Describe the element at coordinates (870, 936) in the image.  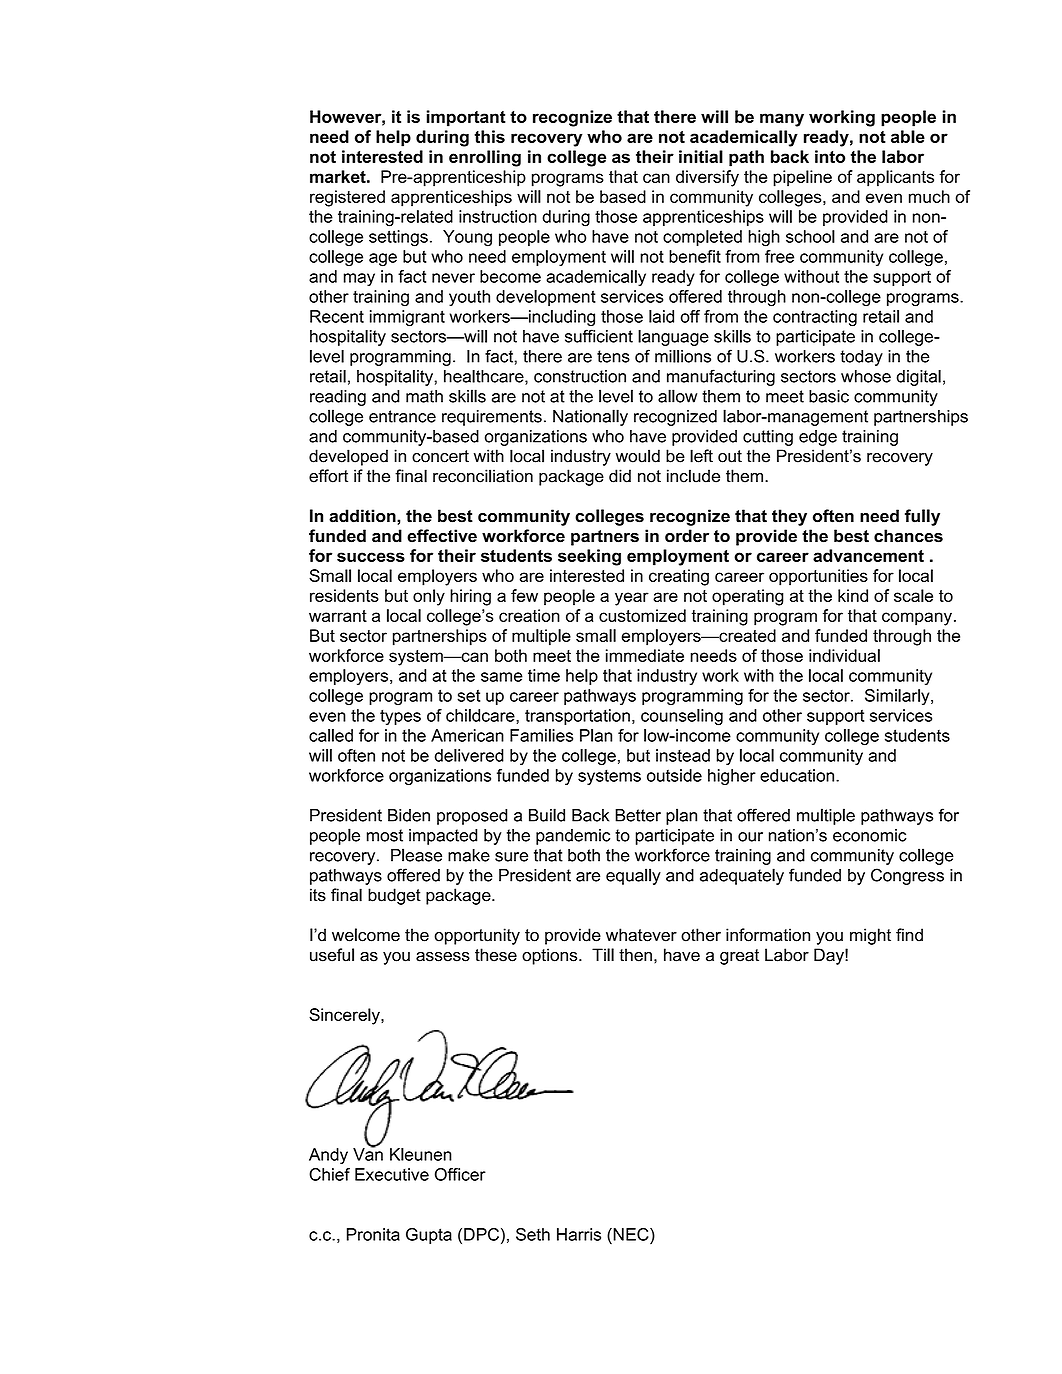
I see `might` at that location.
